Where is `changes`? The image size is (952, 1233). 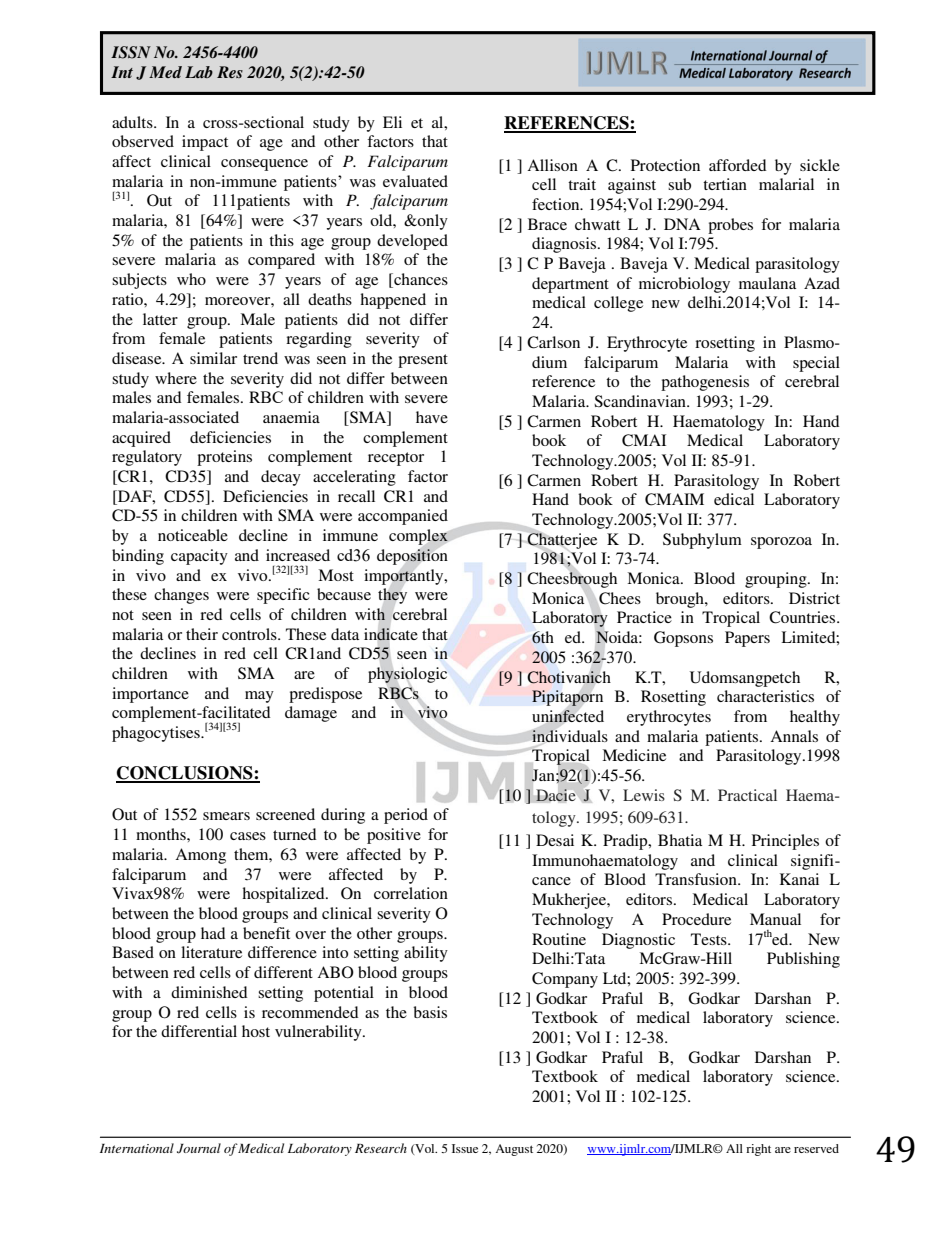
changes is located at coordinates (181, 596).
